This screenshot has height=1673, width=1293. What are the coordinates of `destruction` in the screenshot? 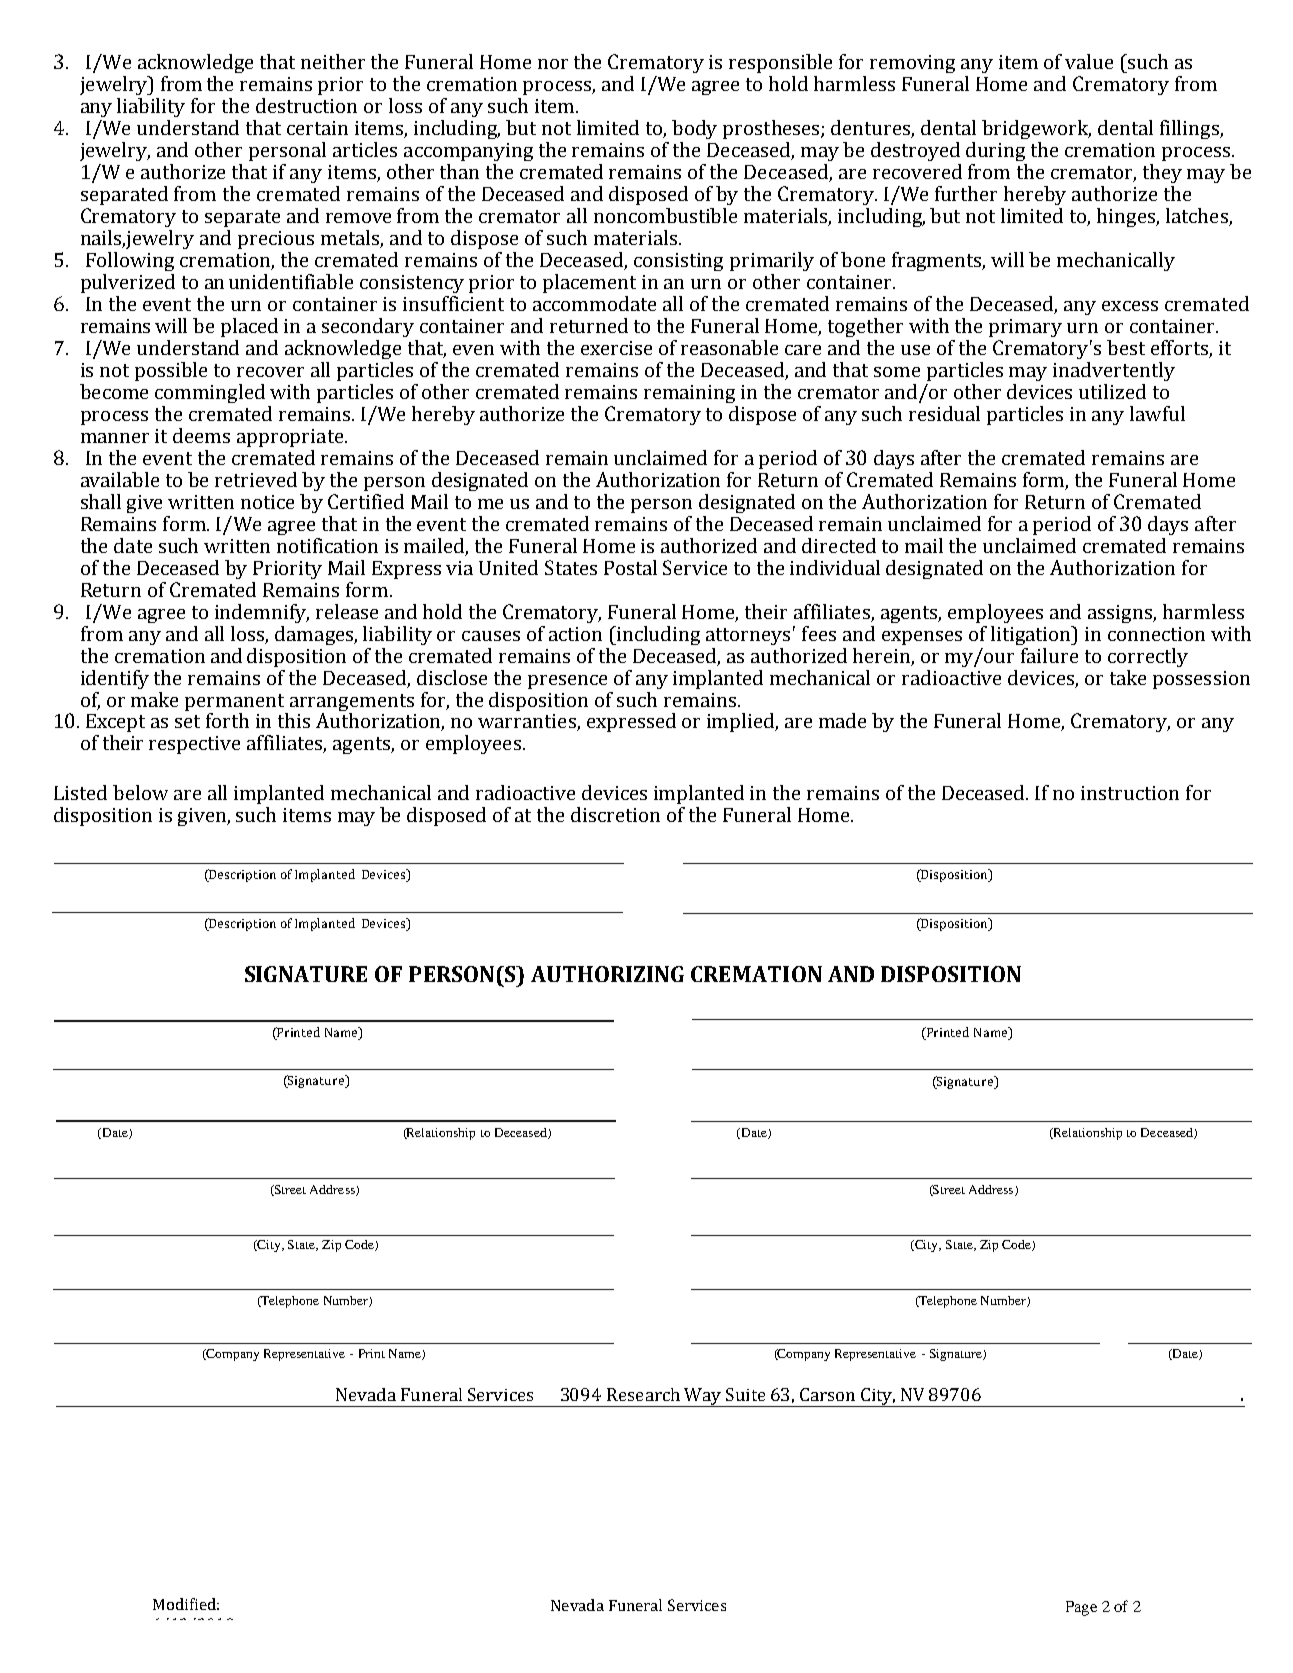 It's located at (306, 105).
